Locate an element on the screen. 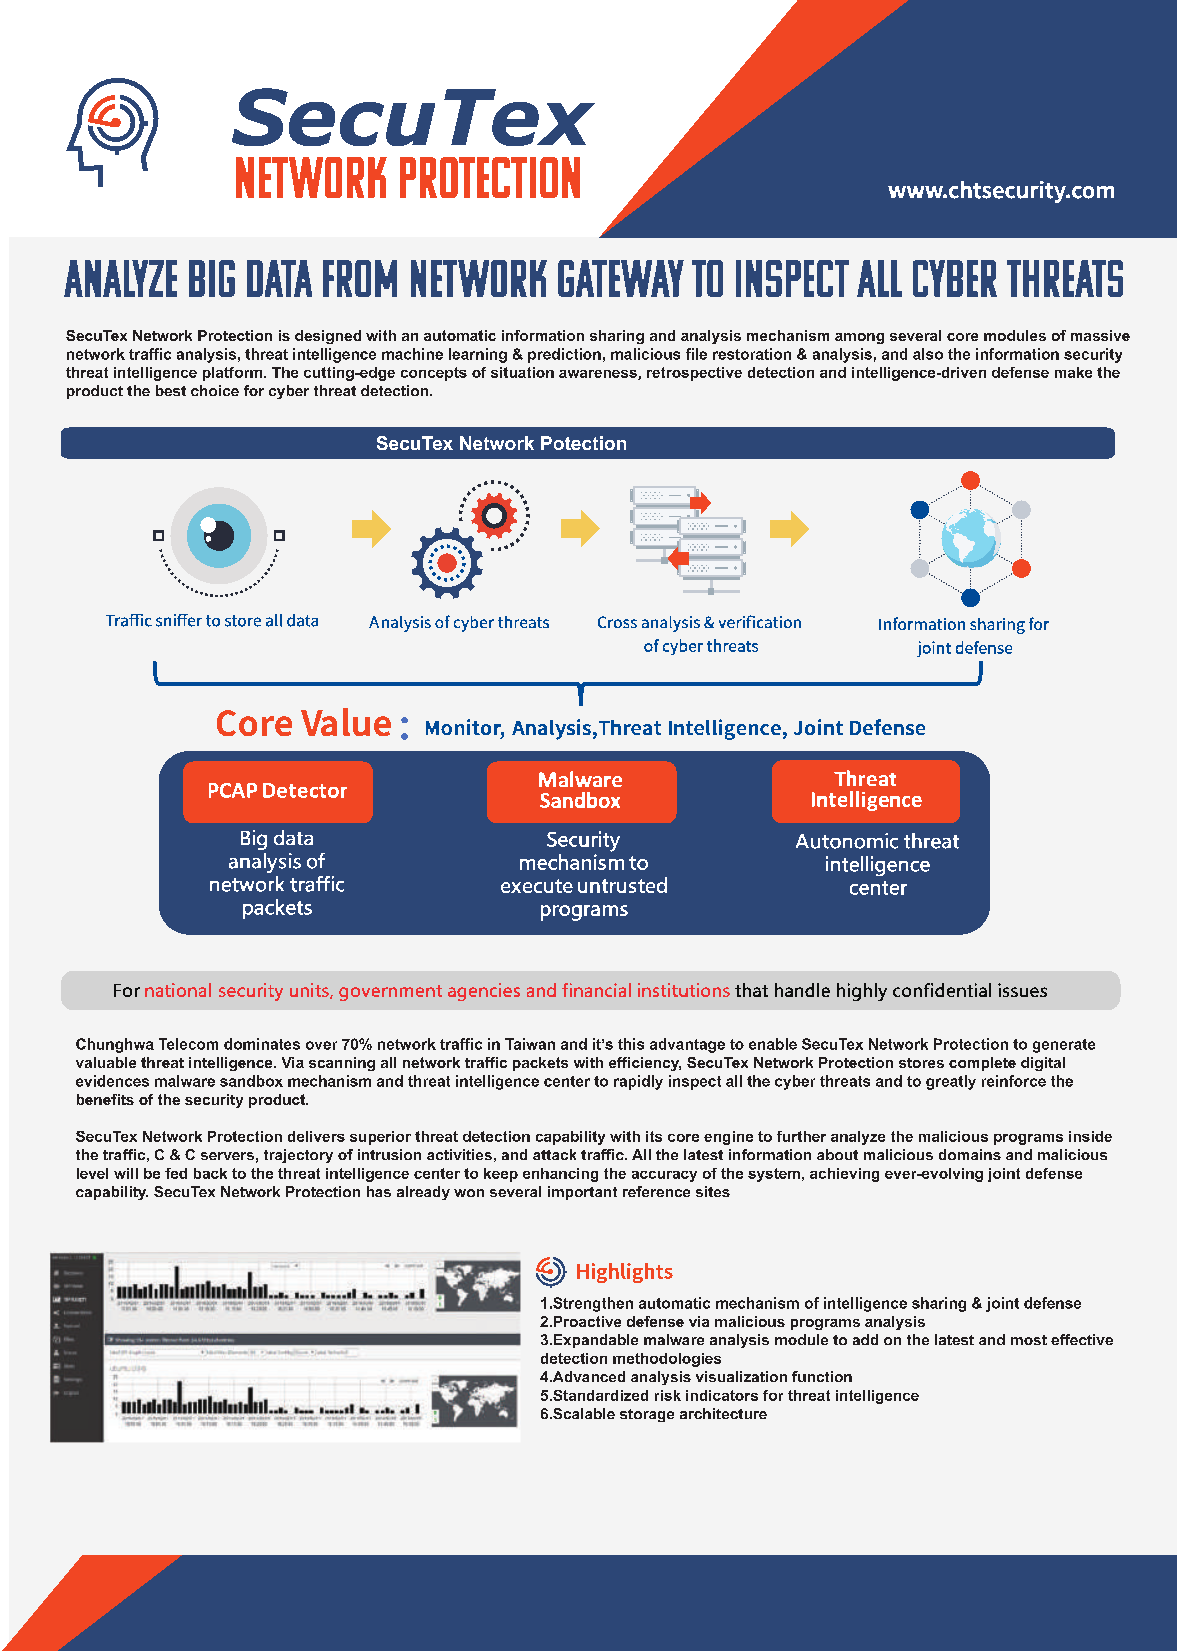  awareness is located at coordinates (599, 375).
